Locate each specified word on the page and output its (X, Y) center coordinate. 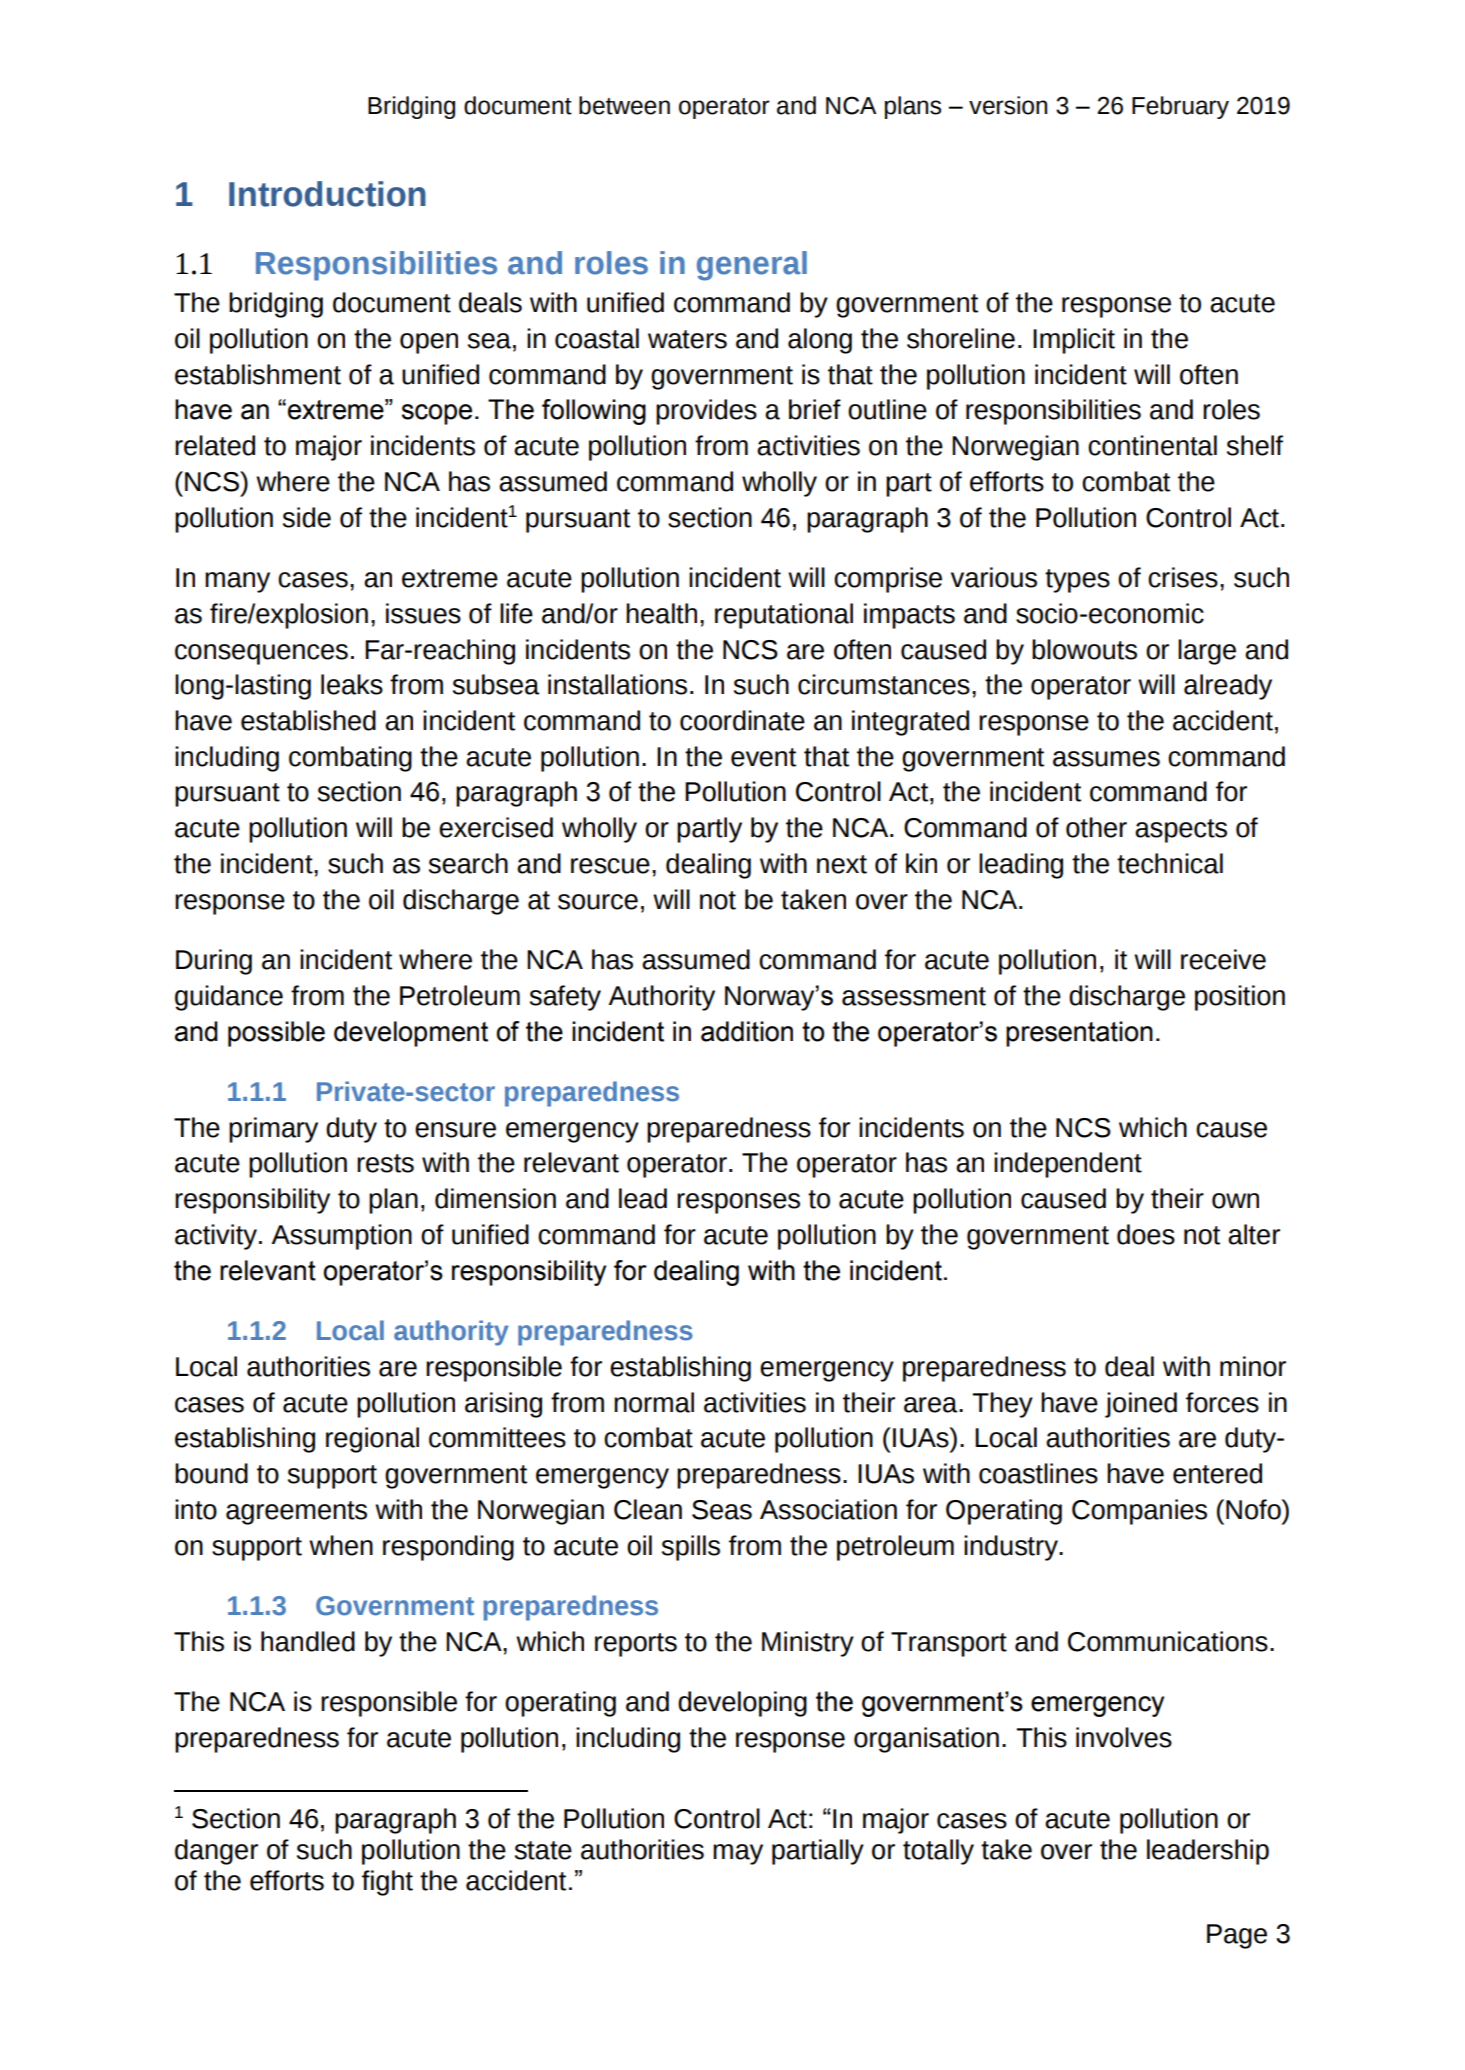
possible (276, 1034)
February (1180, 107)
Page (1237, 1936)
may (738, 1854)
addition (747, 1031)
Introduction (327, 194)
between (624, 105)
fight (387, 1883)
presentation (1079, 1034)
